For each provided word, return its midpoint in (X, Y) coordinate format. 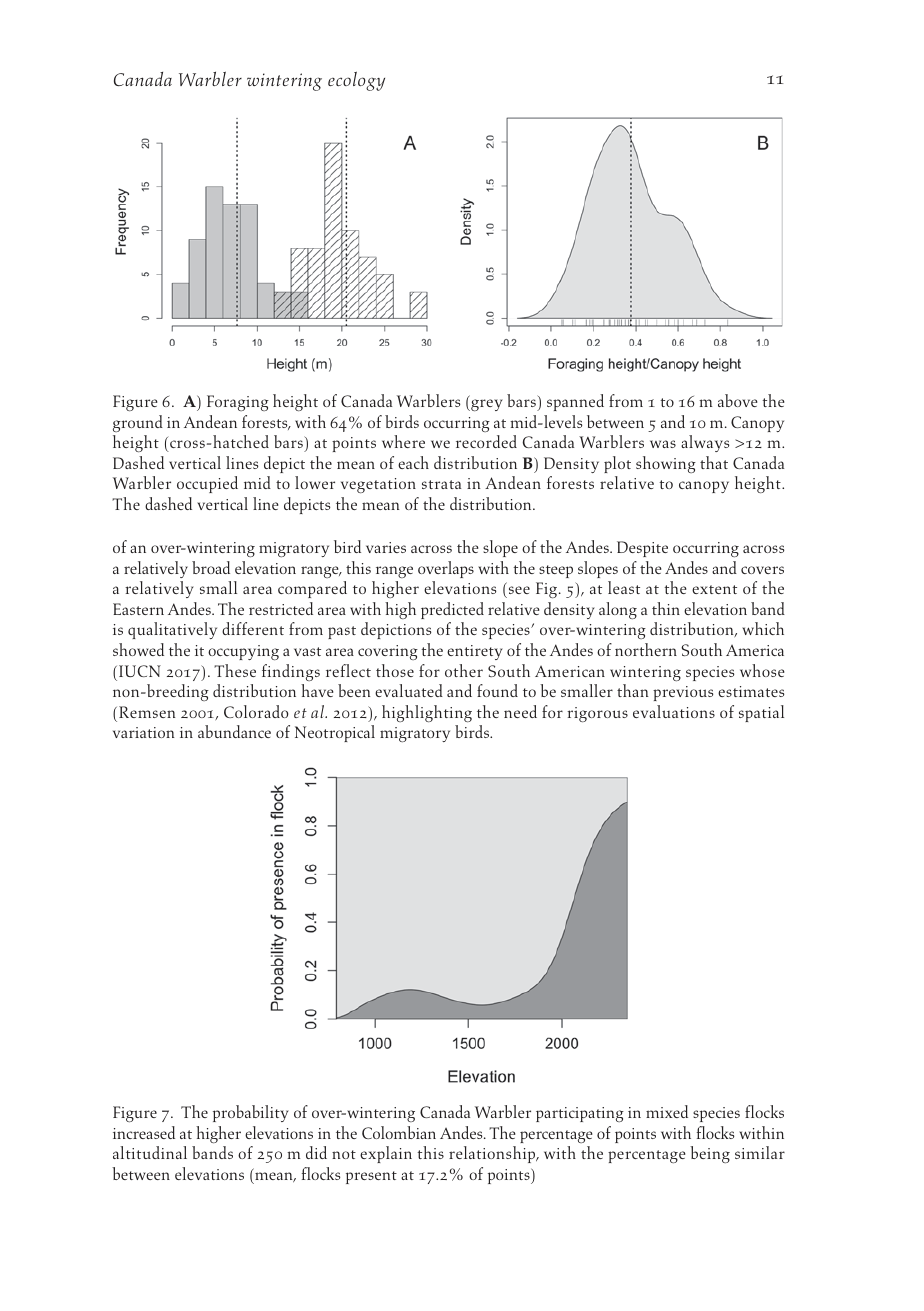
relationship (493, 1154)
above (738, 400)
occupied (207, 484)
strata (441, 484)
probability (251, 1113)
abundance (234, 731)
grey (486, 405)
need (520, 711)
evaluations (674, 711)
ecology (356, 81)
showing (666, 464)
